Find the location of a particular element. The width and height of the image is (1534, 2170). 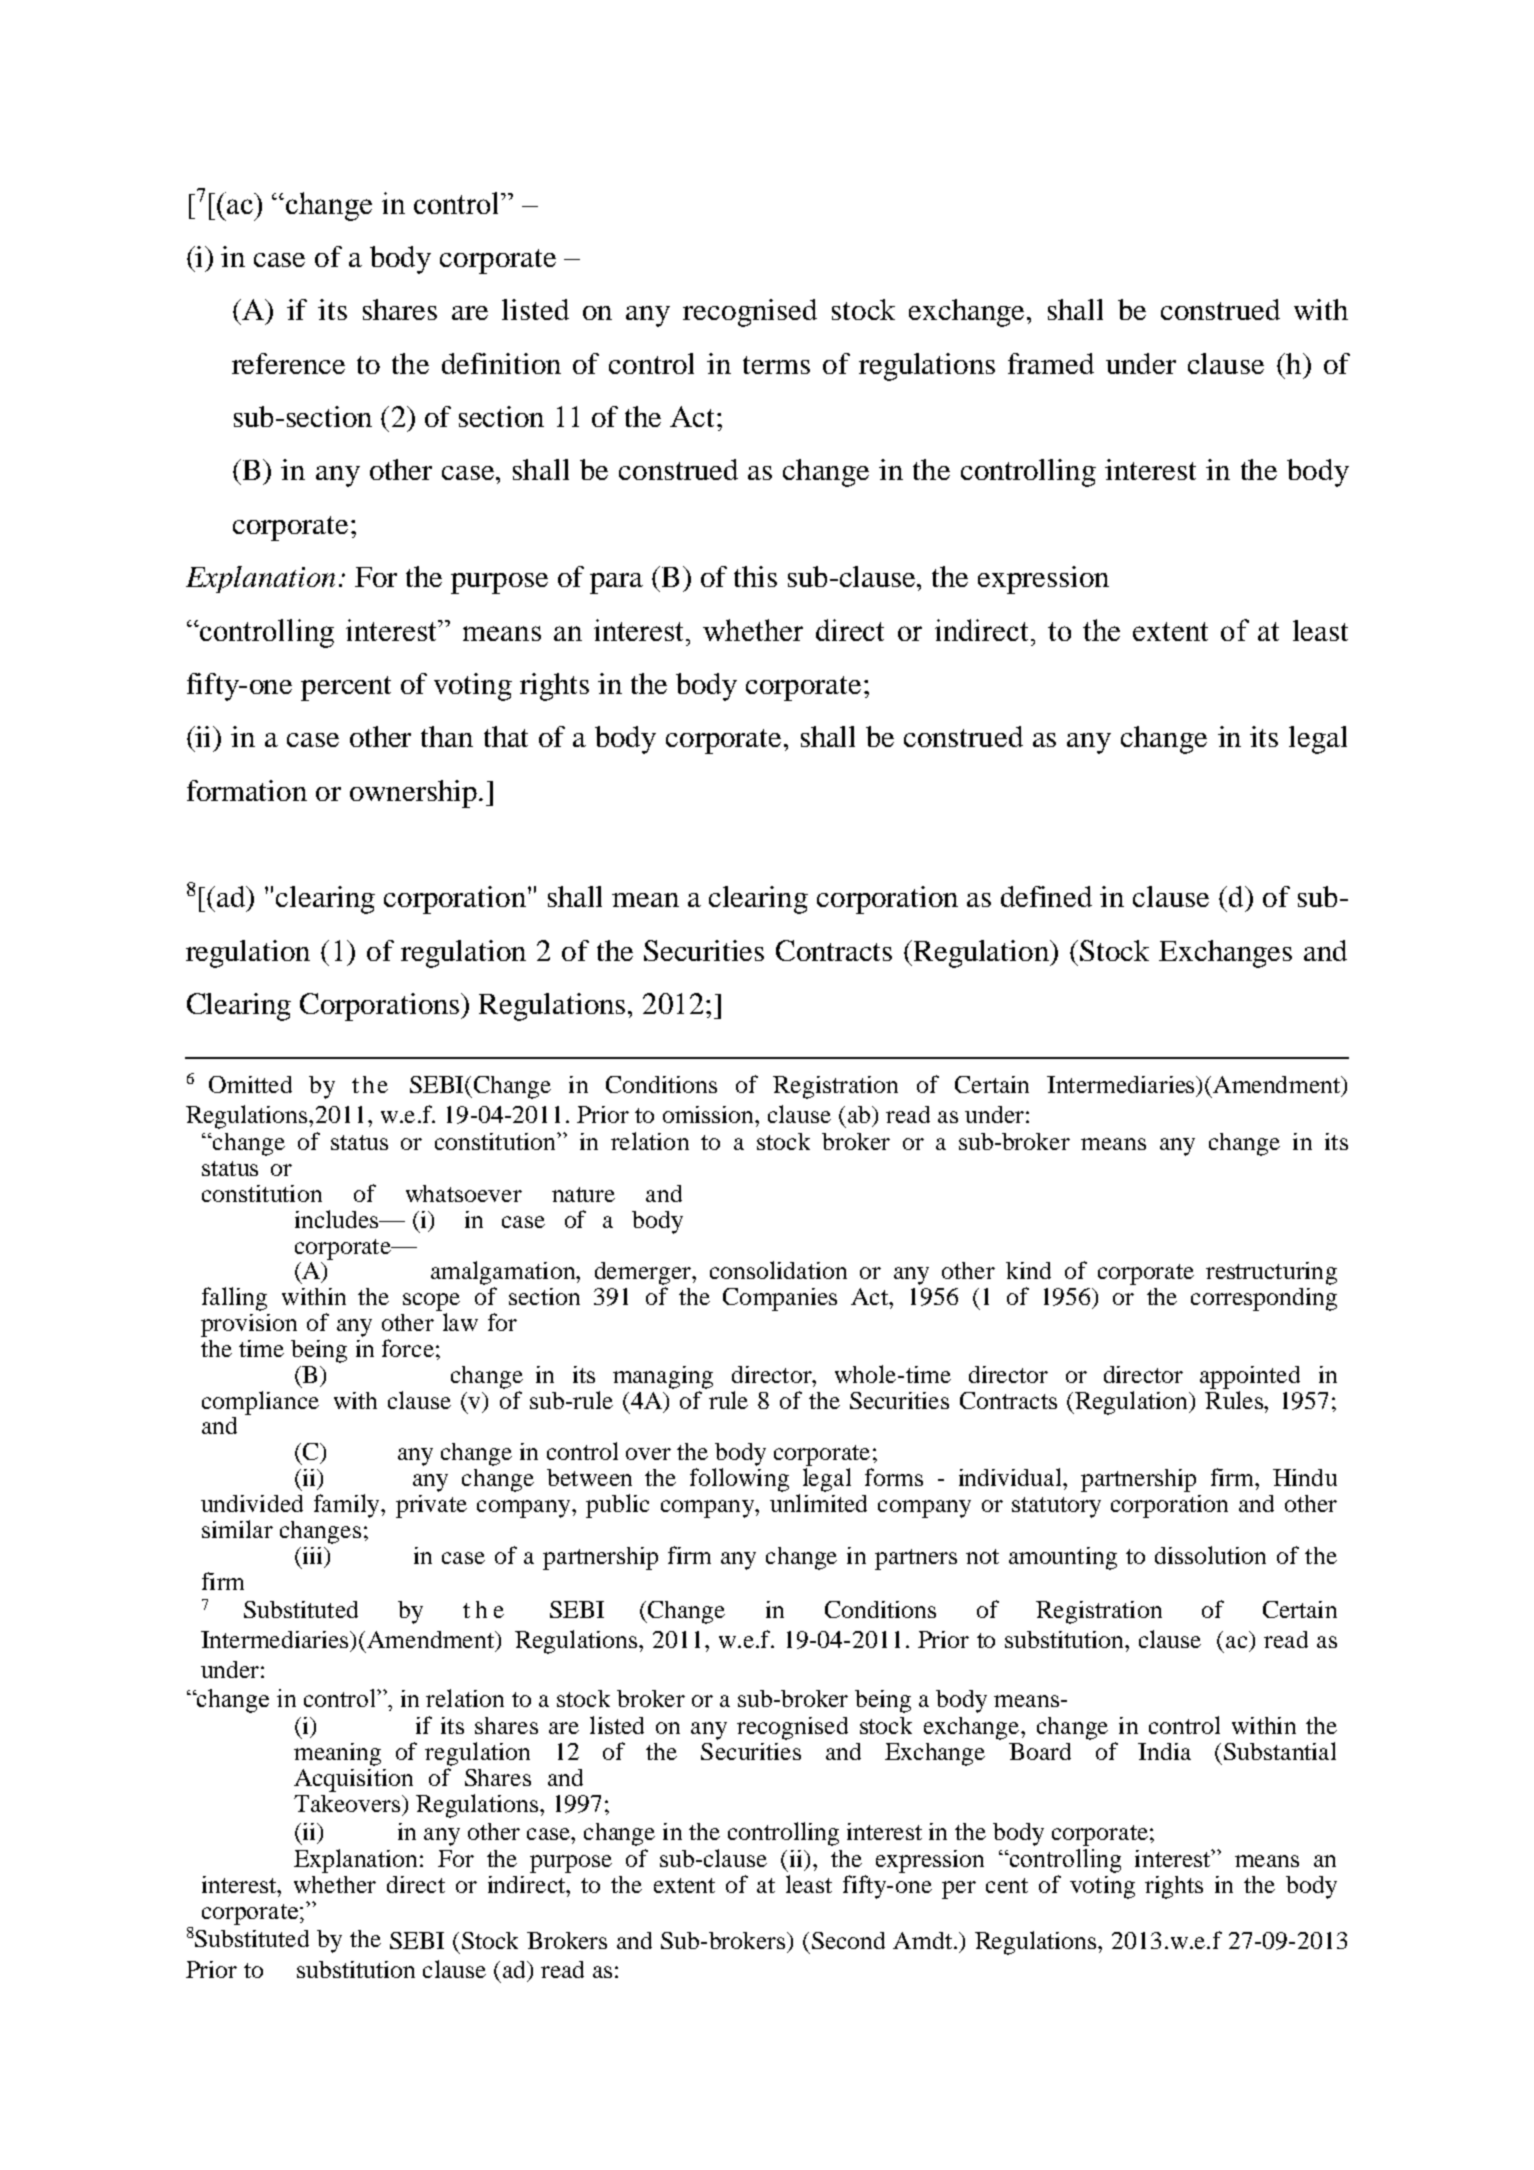

includes is located at coordinates (338, 1219).
